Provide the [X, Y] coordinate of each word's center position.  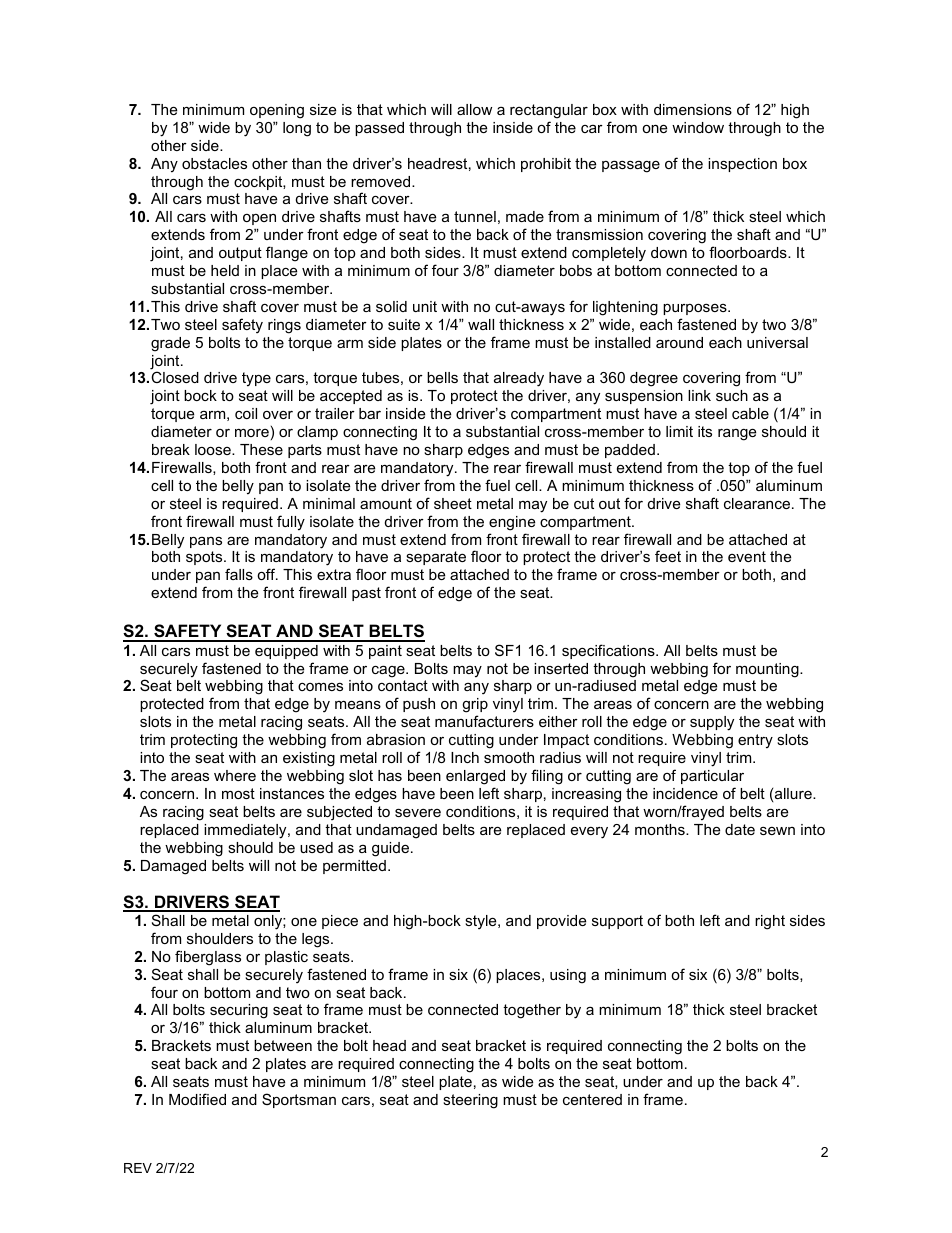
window [698, 127]
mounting [768, 670]
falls [239, 574]
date [740, 829]
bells [442, 377]
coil [246, 413]
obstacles [214, 163]
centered [592, 1099]
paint [385, 652]
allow [474, 109]
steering [470, 1101]
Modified [197, 1099]
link [699, 395]
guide [390, 849]
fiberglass [208, 958]
